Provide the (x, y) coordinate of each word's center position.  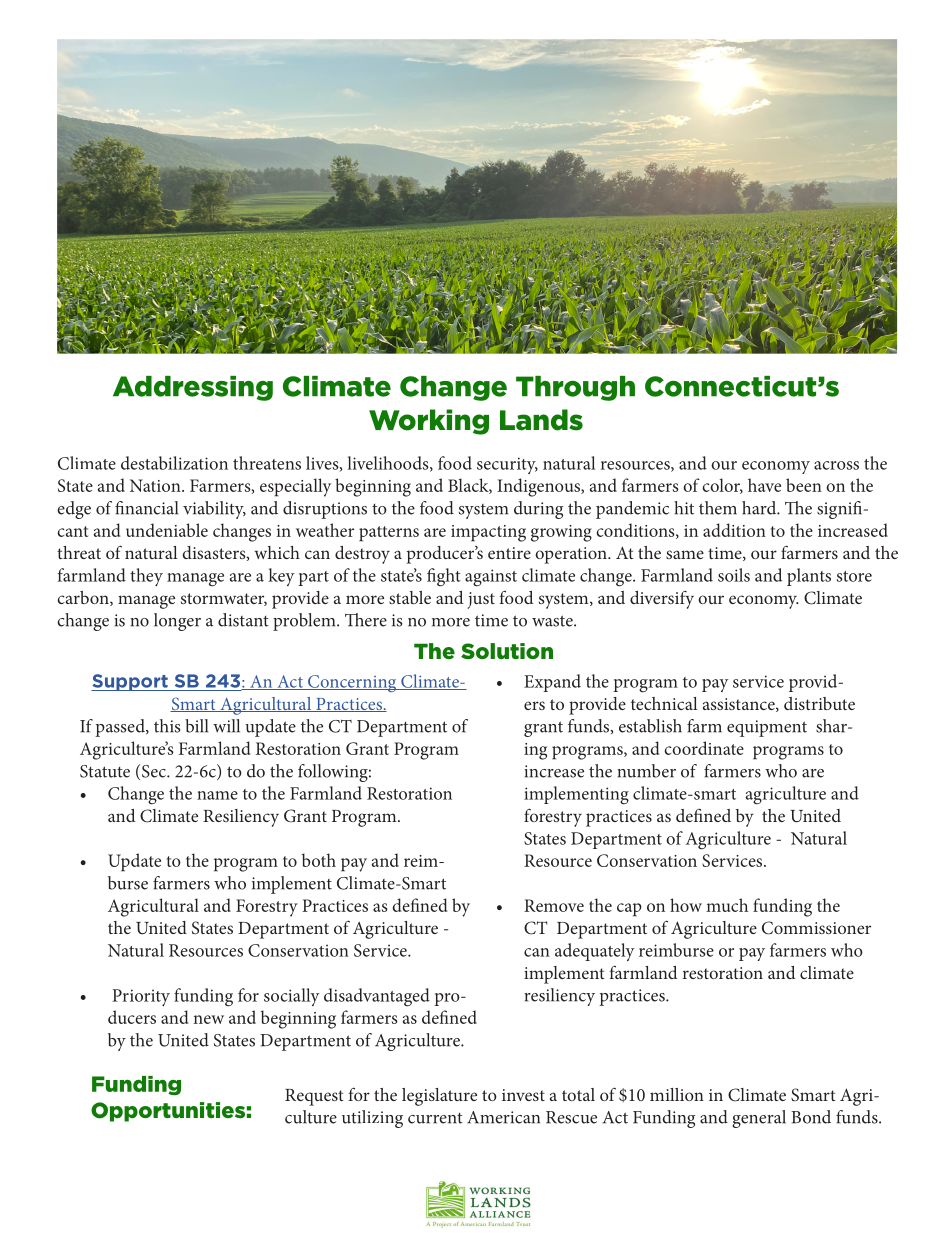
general (759, 1119)
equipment (767, 728)
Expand (552, 683)
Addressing (193, 388)
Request (314, 1097)
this (167, 726)
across (836, 465)
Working (429, 422)
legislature (439, 1097)
